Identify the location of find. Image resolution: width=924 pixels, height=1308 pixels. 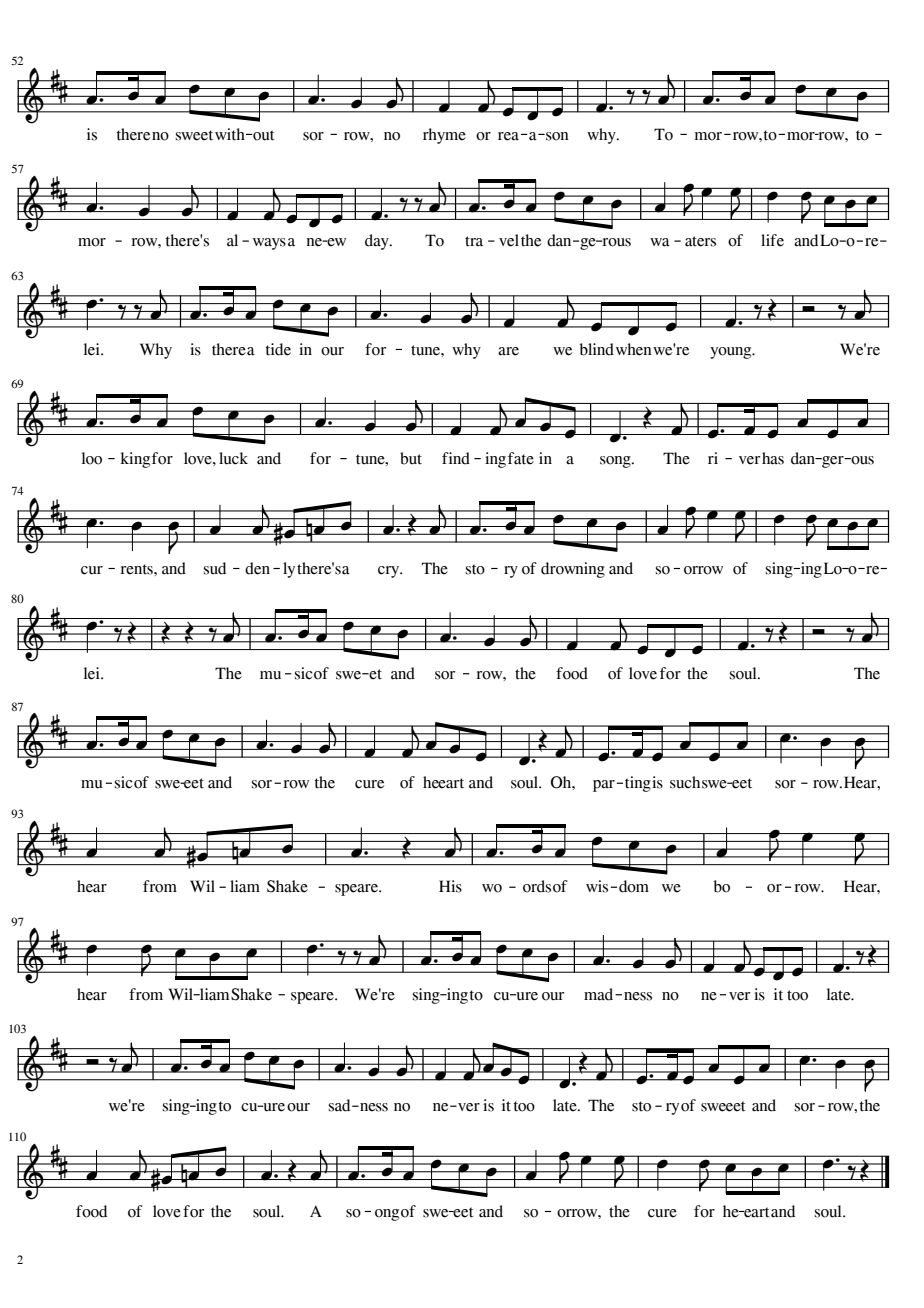
(456, 458).
